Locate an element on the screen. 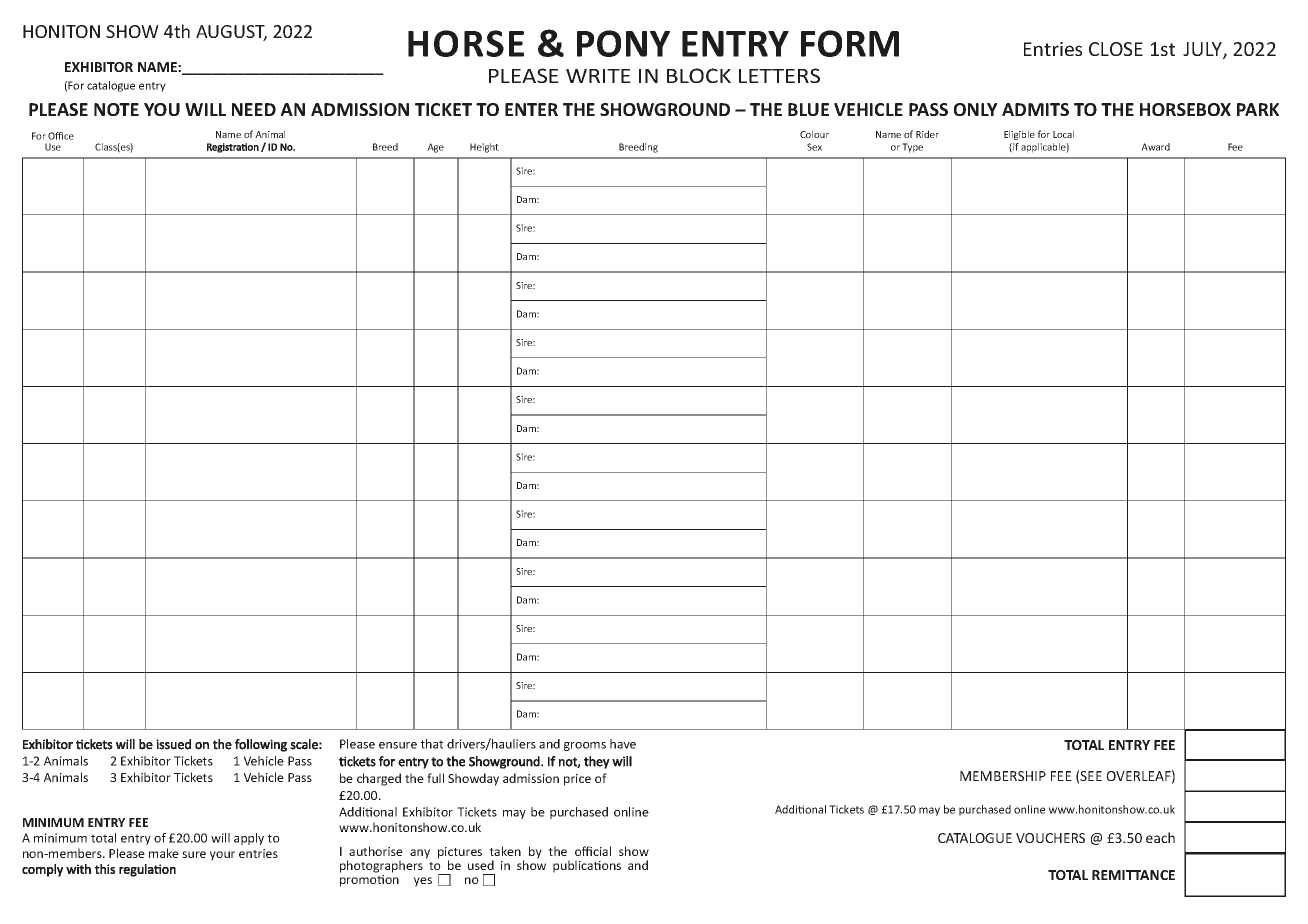 This screenshot has width=1308, height=924. publications is located at coordinates (587, 866).
